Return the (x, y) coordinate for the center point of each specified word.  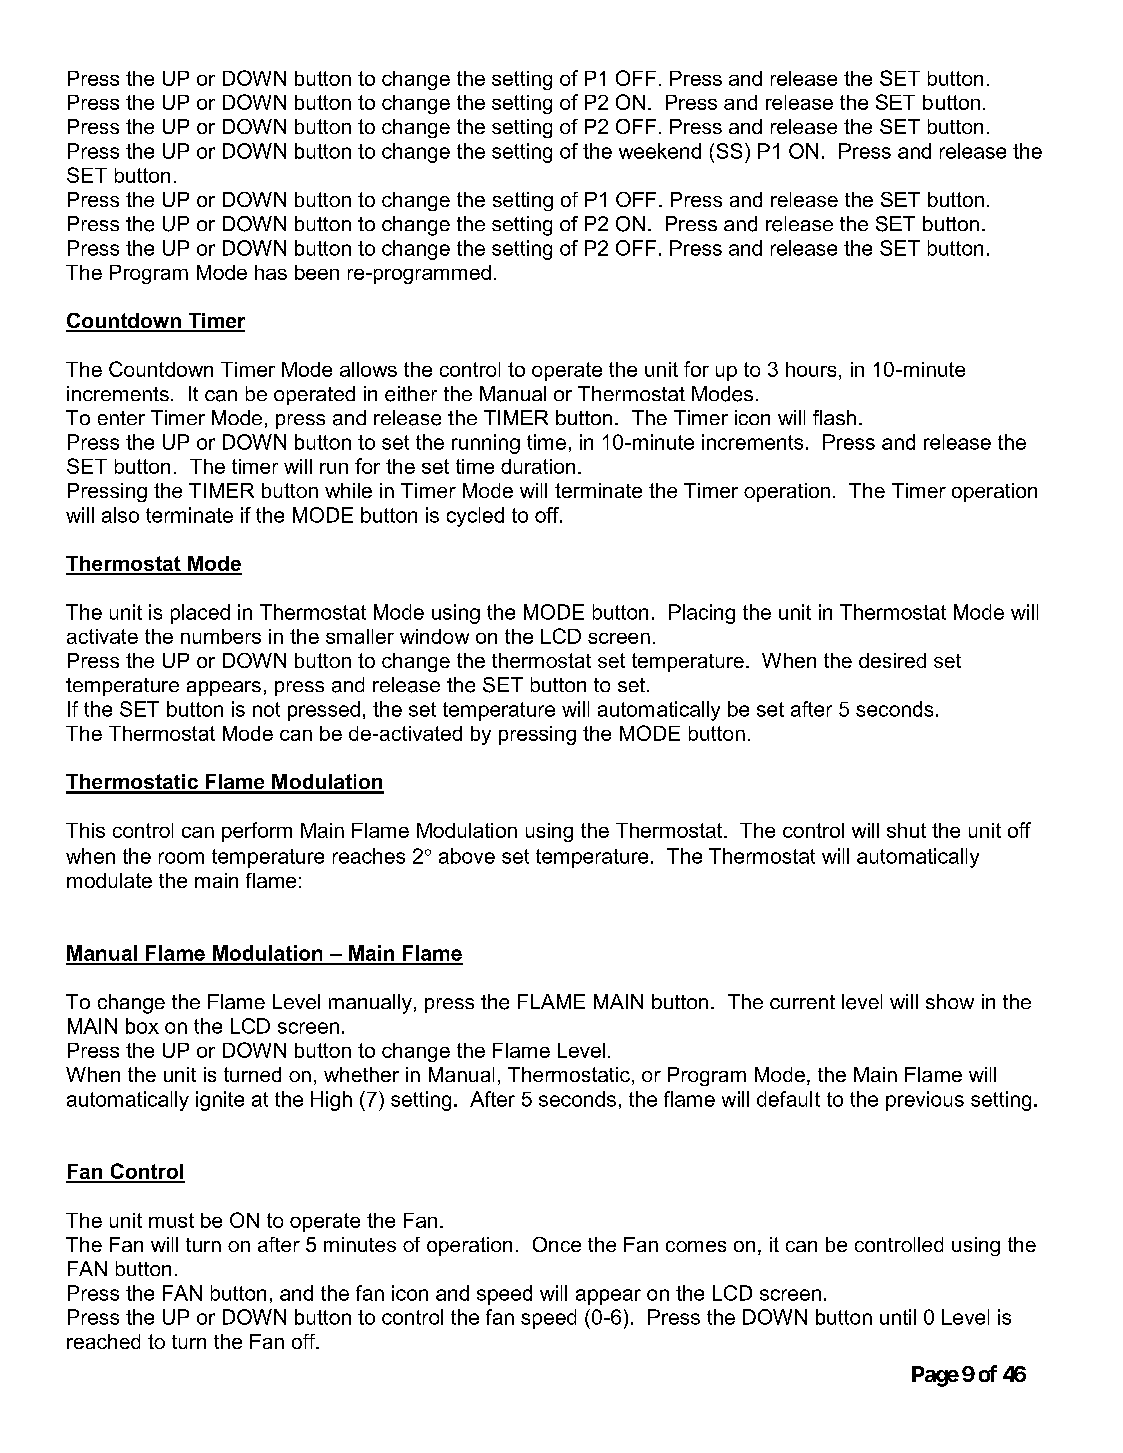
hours (811, 369)
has (271, 272)
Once (557, 1244)
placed (200, 614)
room (181, 858)
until (898, 1317)
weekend (660, 151)
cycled (475, 517)
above (467, 856)
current (802, 1002)
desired (892, 660)
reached (103, 1341)
